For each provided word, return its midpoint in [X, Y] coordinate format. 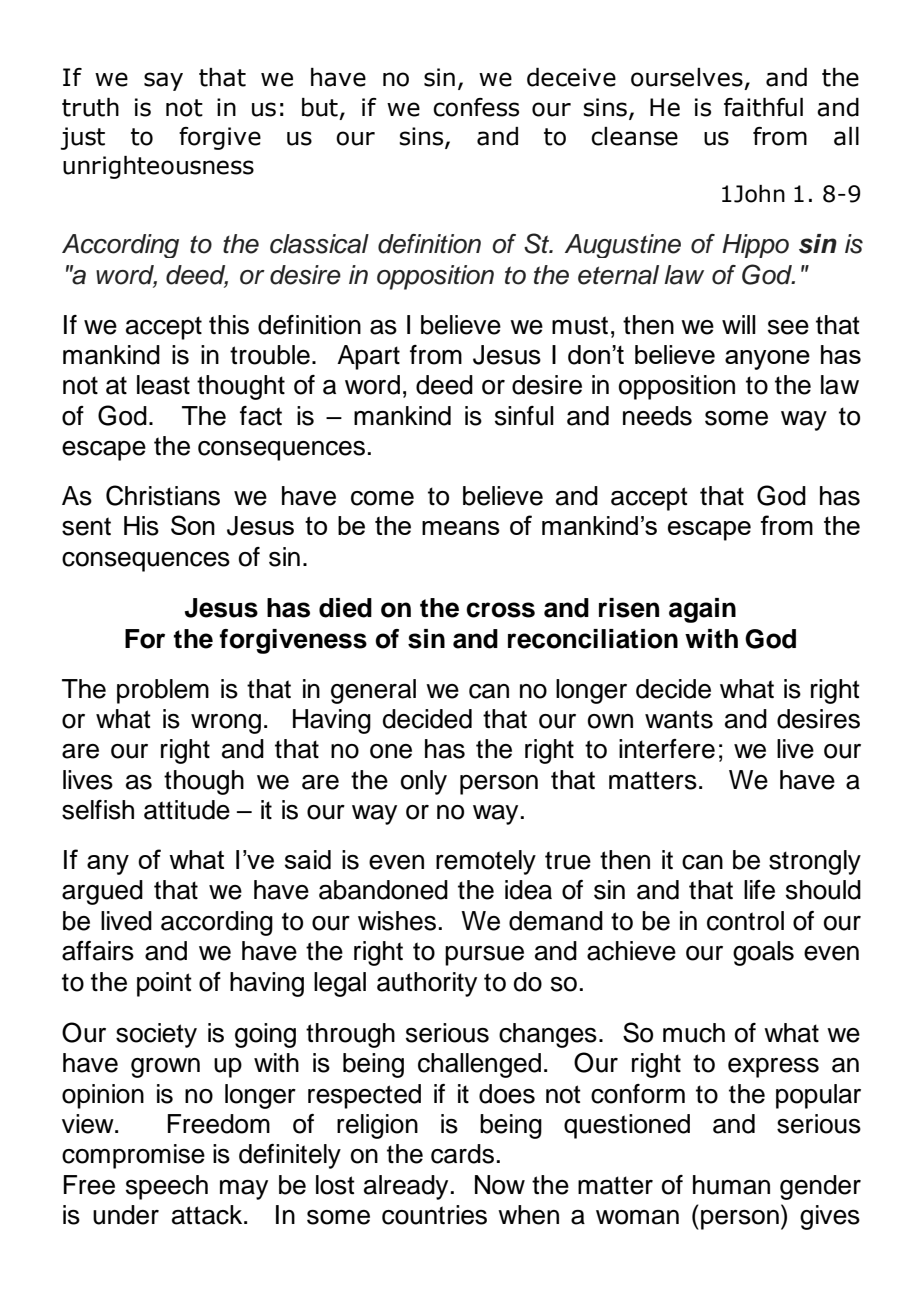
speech [167, 1187]
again [702, 610]
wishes [397, 921]
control [745, 921]
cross [500, 610]
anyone [767, 360]
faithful [763, 107]
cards [462, 1154]
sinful [524, 416]
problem [163, 691]
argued [102, 892]
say [163, 81]
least [163, 385]
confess [476, 107]
